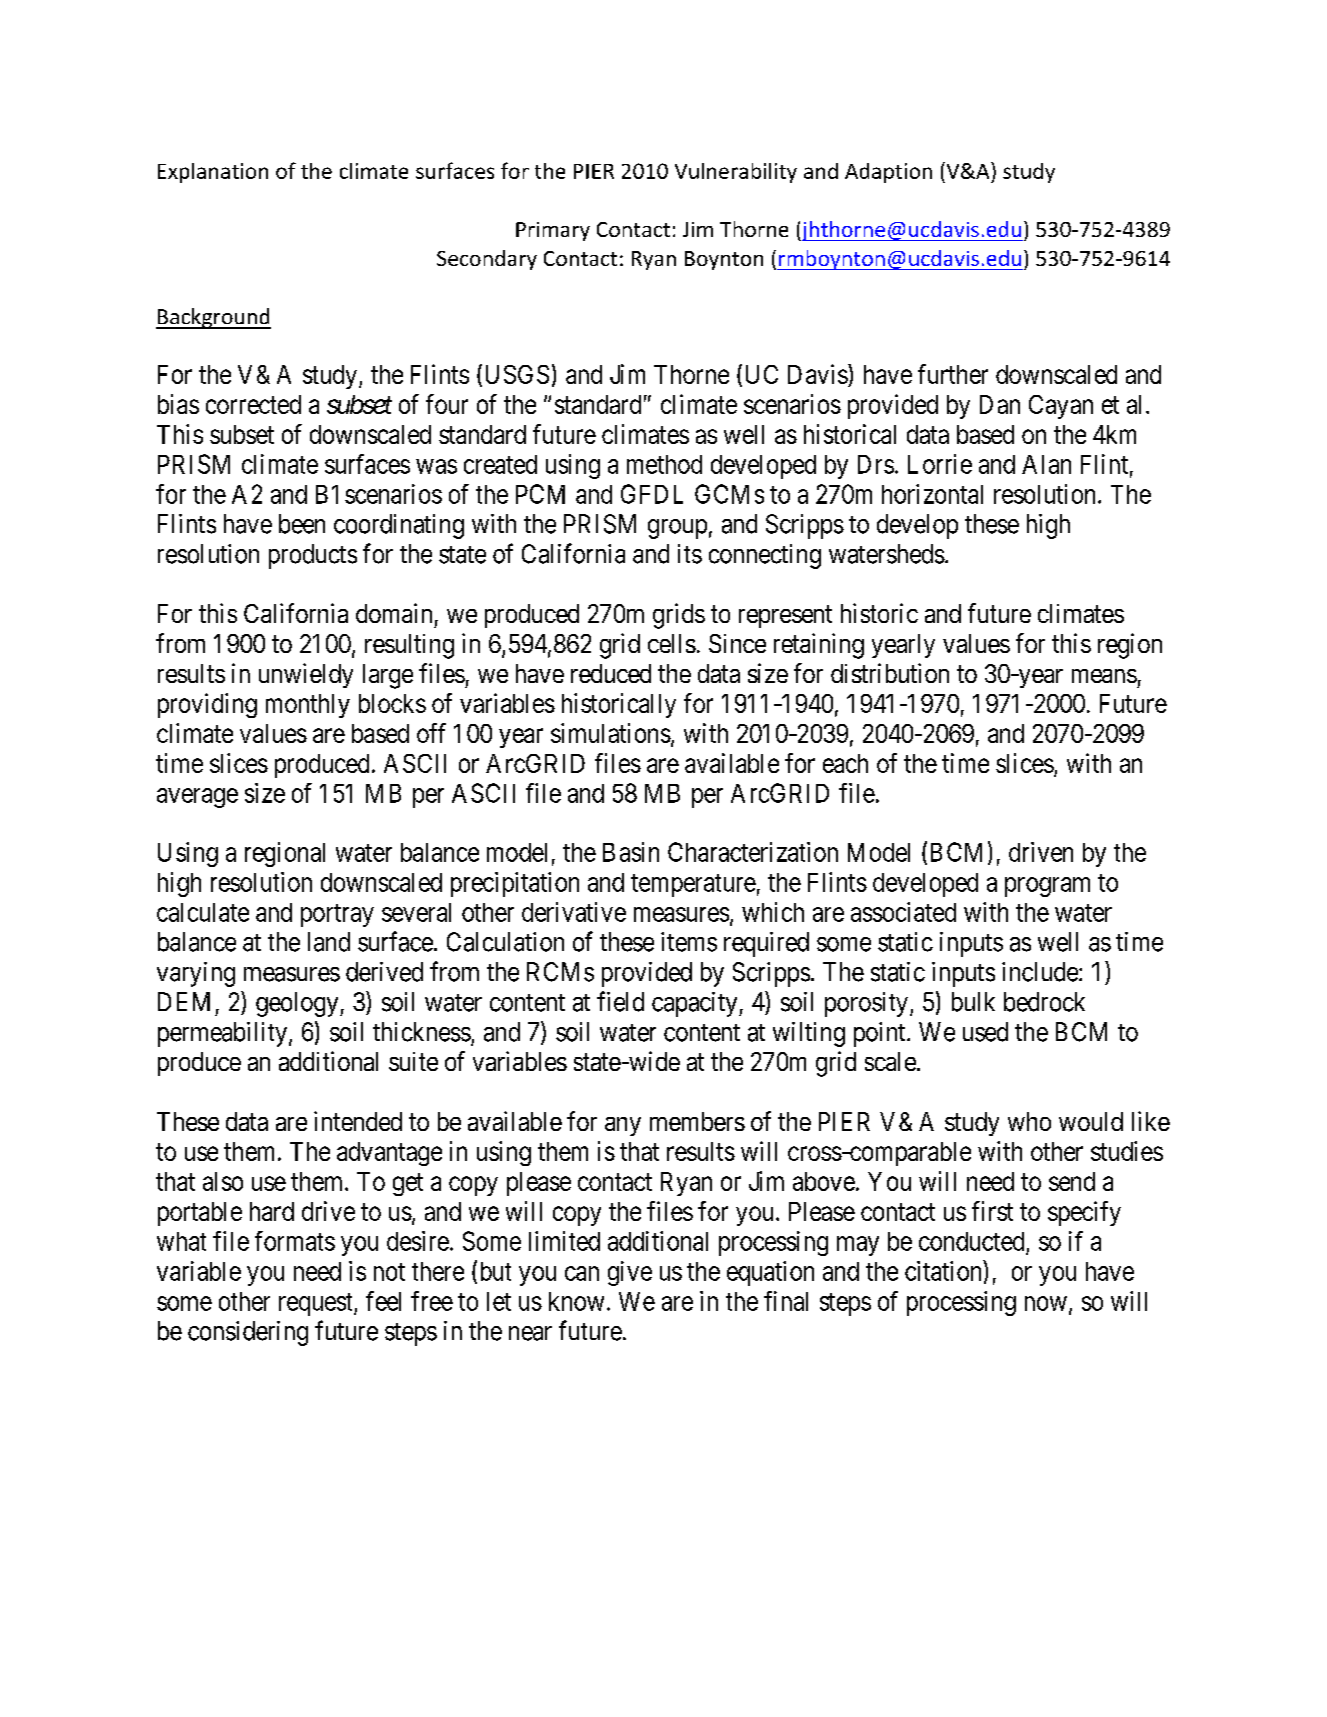 The height and width of the image is (1717, 1327). I want to click on give, so click(630, 1273).
